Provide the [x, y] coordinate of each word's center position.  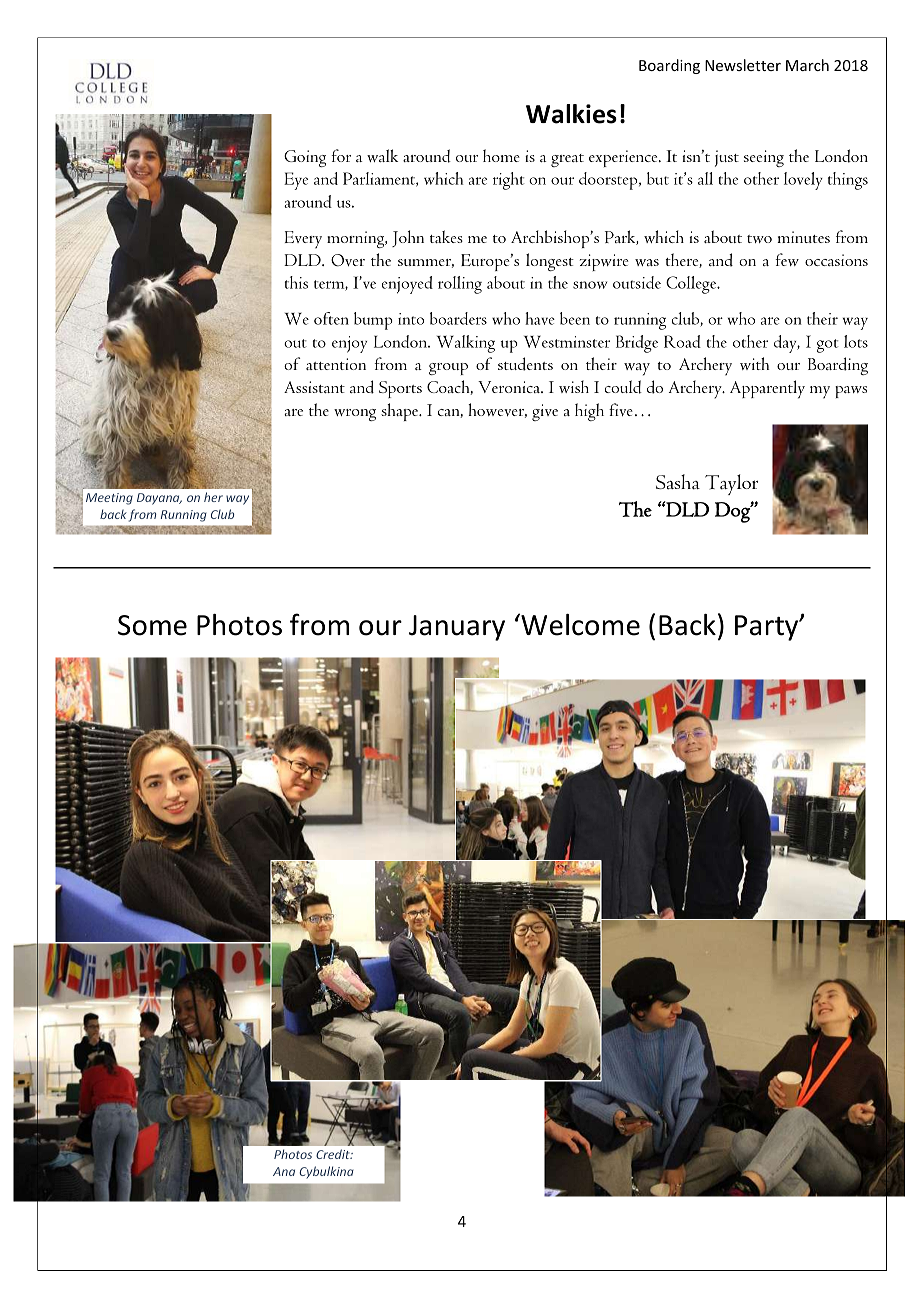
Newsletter [743, 65]
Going [305, 158]
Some [152, 625]
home [501, 155]
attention [336, 364]
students [525, 364]
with [754, 363]
